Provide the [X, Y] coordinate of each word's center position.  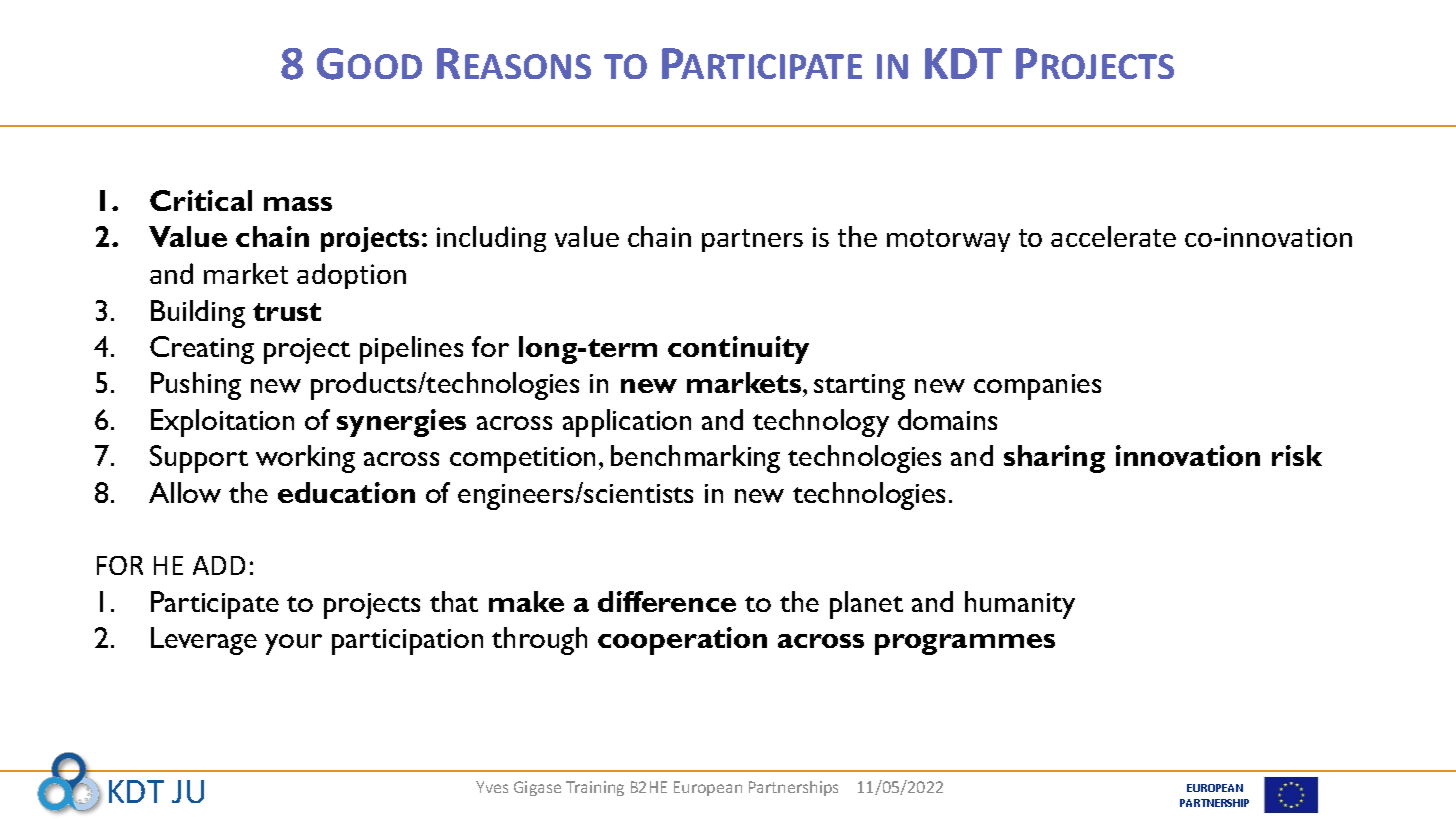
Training [595, 788]
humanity [1020, 605]
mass [298, 204]
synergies [401, 423]
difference [667, 601]
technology [821, 423]
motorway [948, 240]
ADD [219, 565]
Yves [492, 787]
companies [1037, 387]
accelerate [1113, 236]
